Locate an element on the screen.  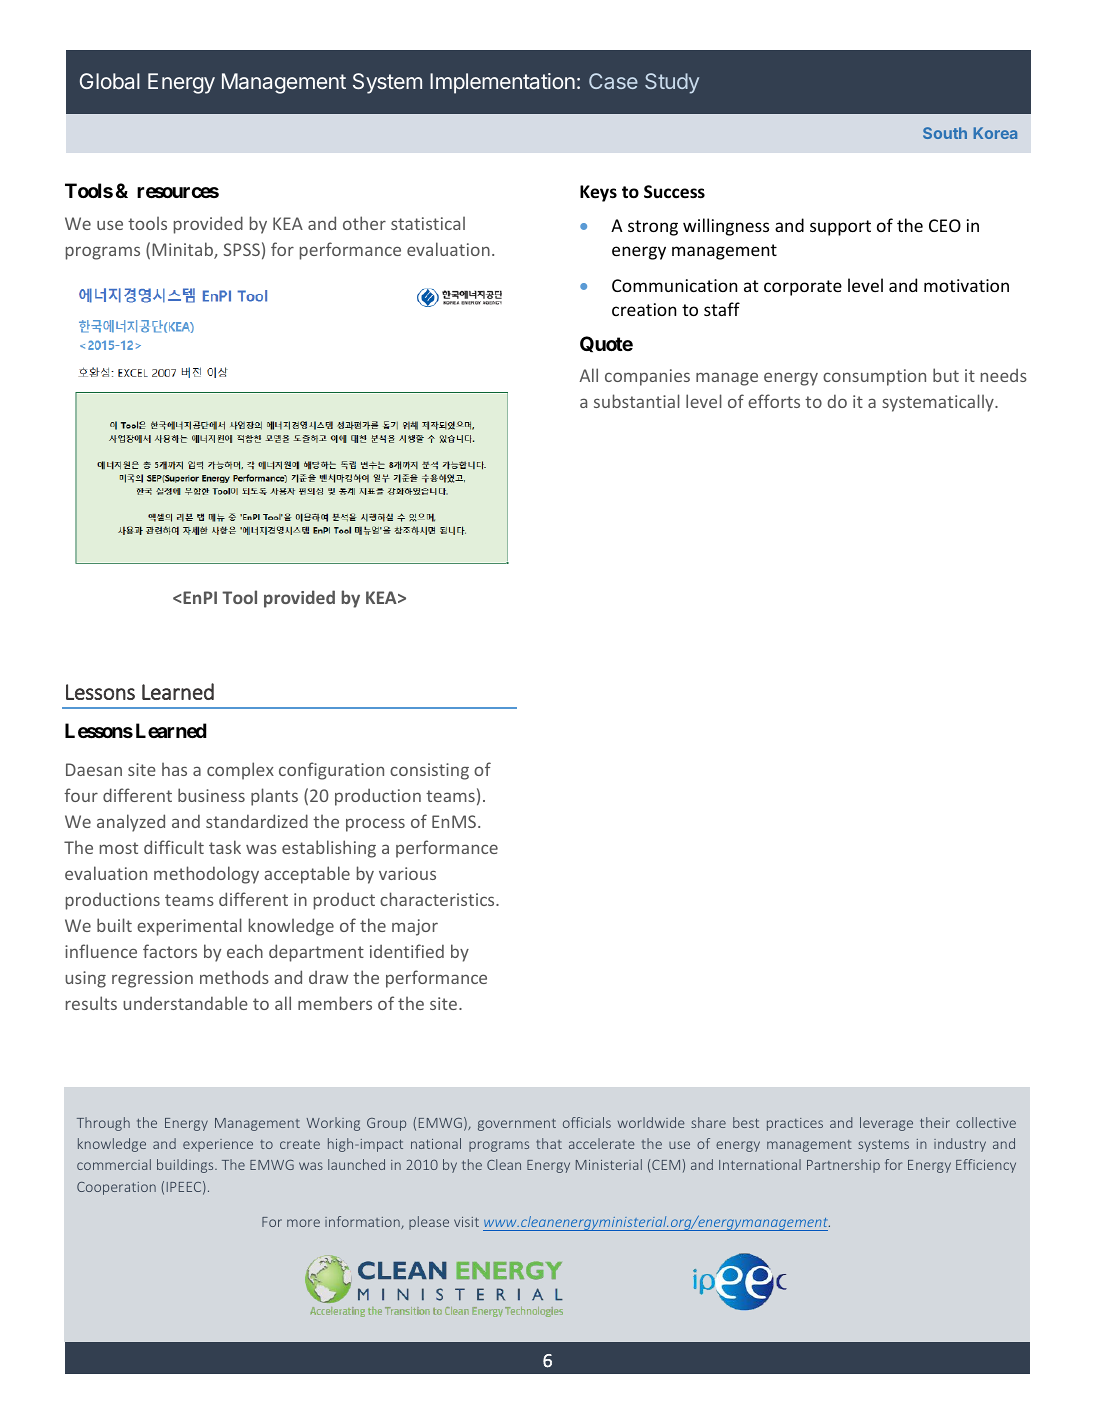
Implementation is located at coordinates (502, 83).
